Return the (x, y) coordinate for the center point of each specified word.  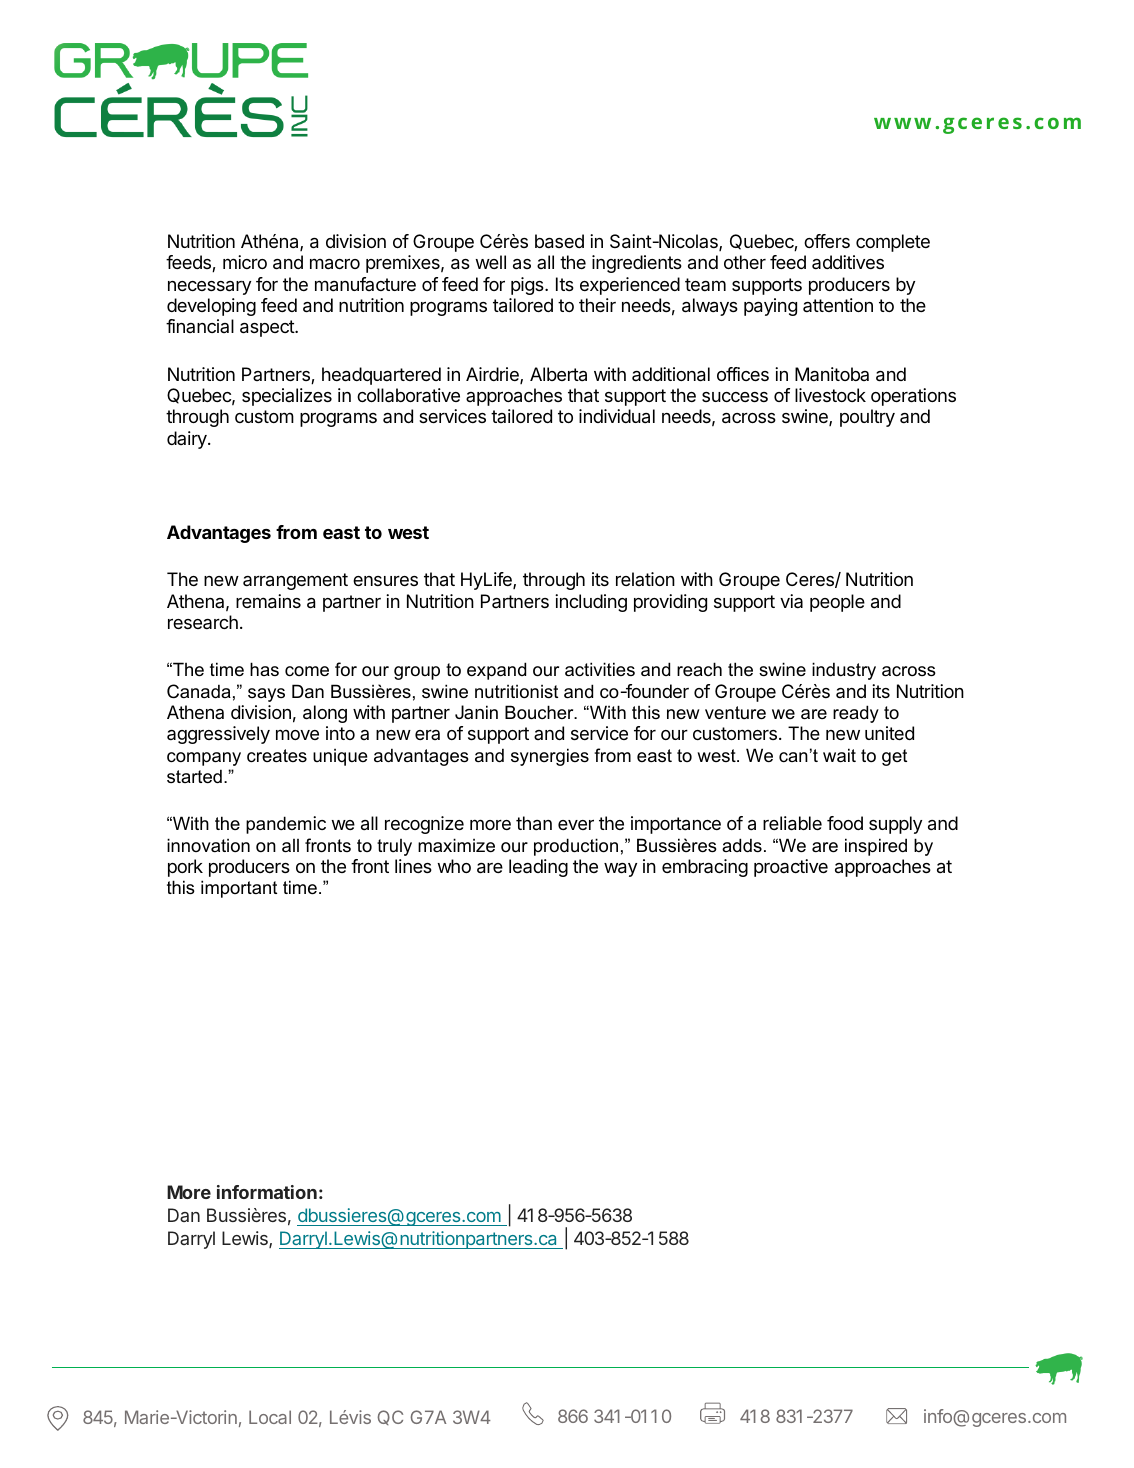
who (454, 866)
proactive (791, 868)
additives (848, 262)
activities (600, 669)
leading (538, 868)
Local (270, 1417)
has (264, 669)
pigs (528, 286)
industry (844, 671)
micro (245, 262)
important (239, 889)
